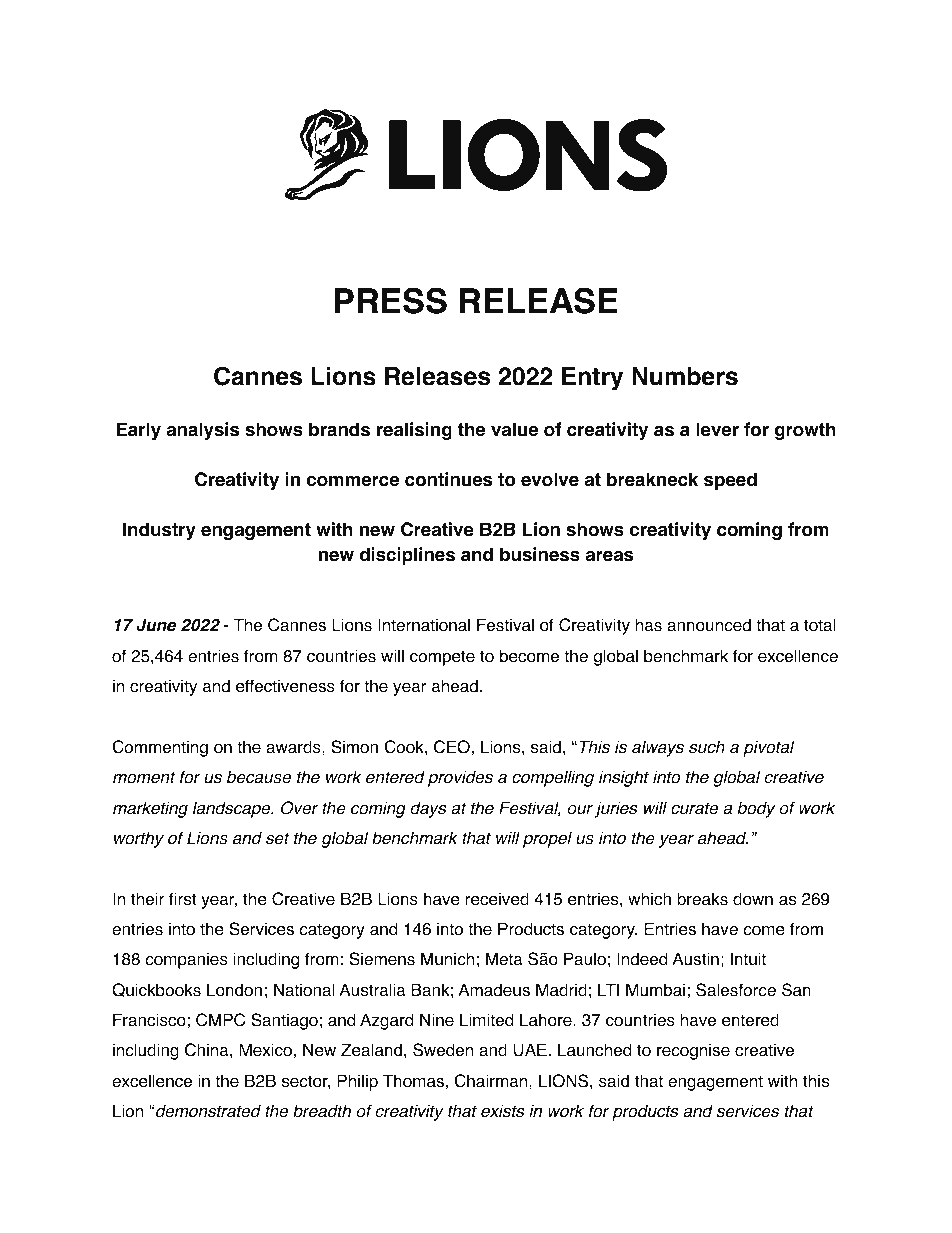 The image size is (952, 1233). Describe the element at coordinates (540, 554) in the screenshot. I see `business` at that location.
